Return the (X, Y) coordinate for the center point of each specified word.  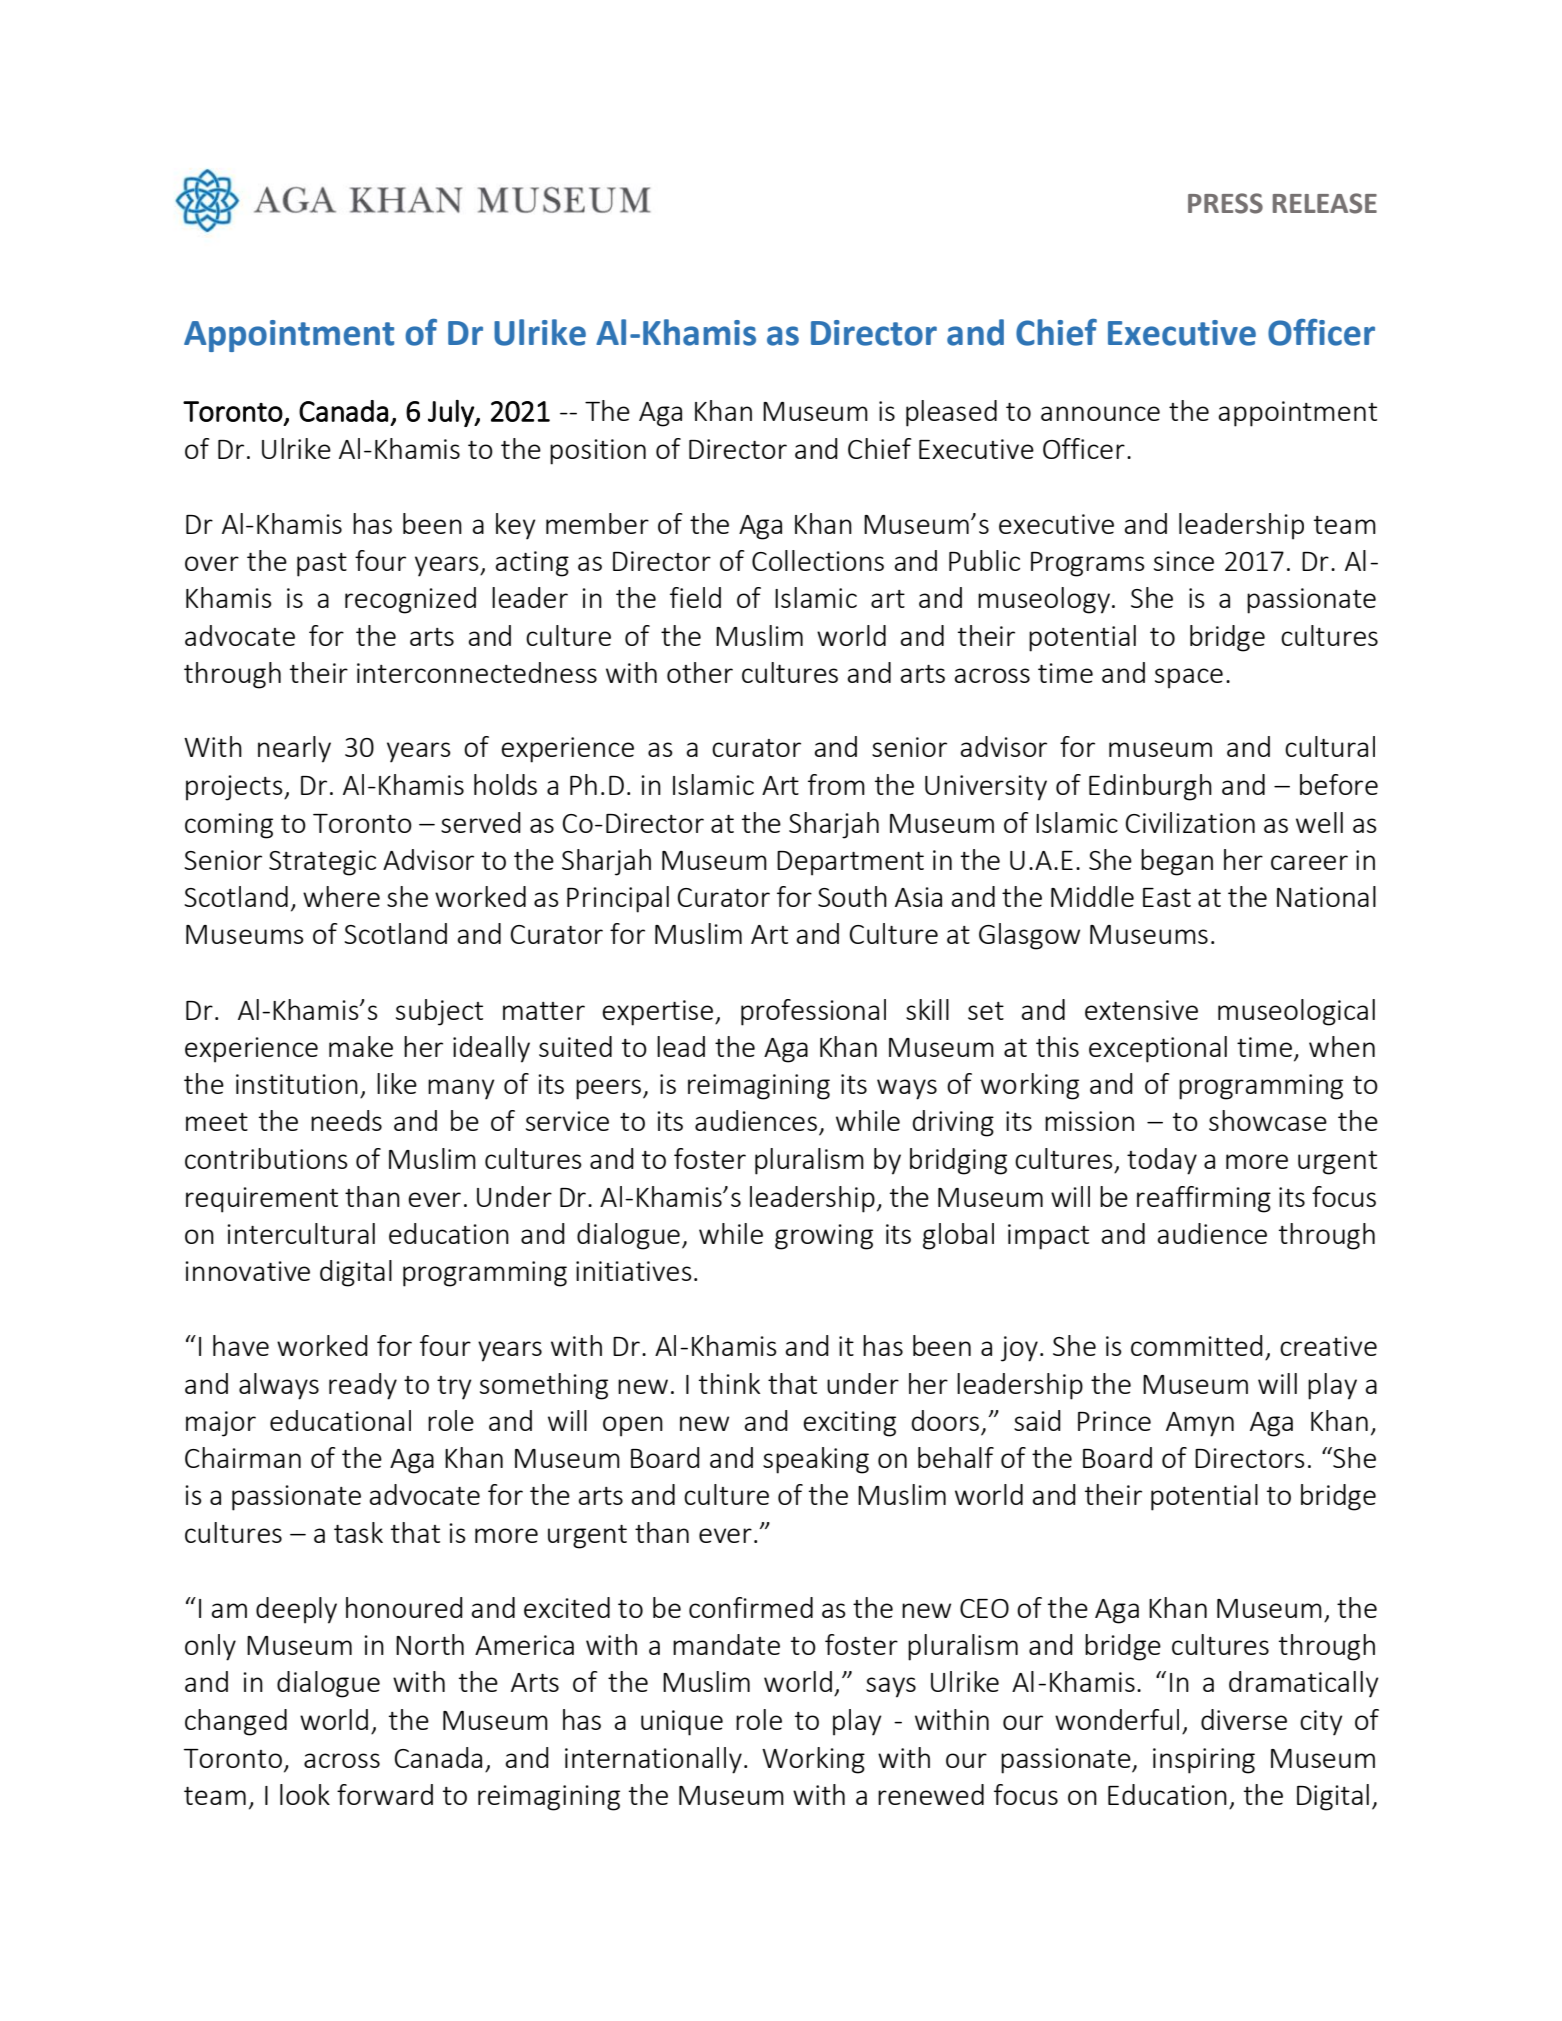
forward (385, 1794)
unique (682, 1723)
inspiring (1204, 1761)
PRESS (1225, 203)
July (452, 413)
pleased (951, 413)
